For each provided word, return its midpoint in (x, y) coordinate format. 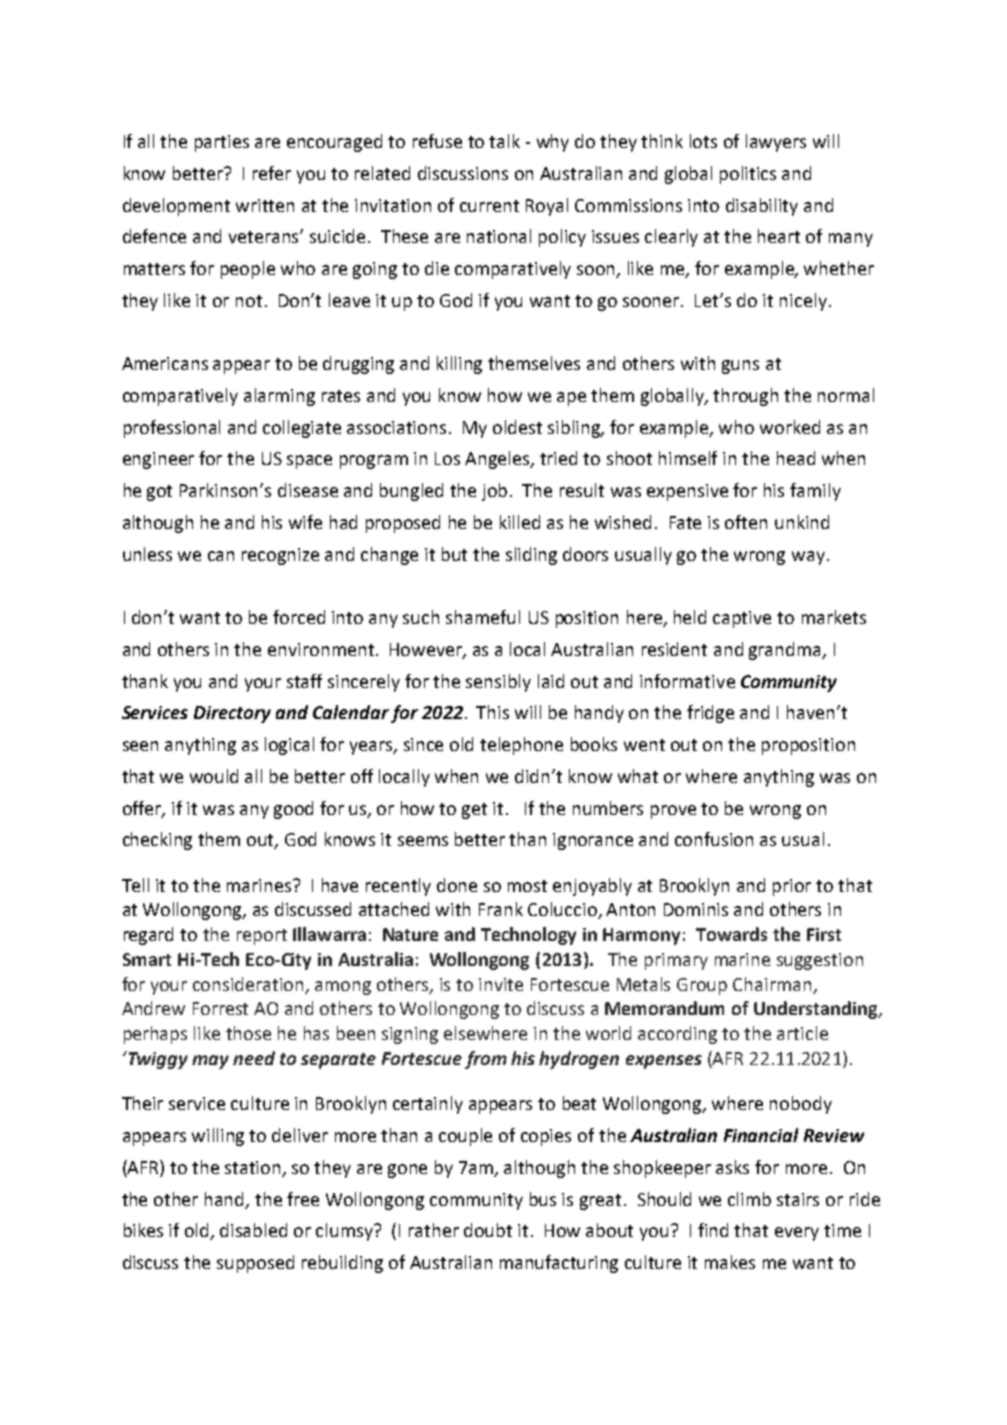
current (489, 206)
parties (222, 143)
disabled (253, 1230)
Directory (232, 714)
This (492, 712)
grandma (786, 651)
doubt (488, 1230)
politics (748, 175)
